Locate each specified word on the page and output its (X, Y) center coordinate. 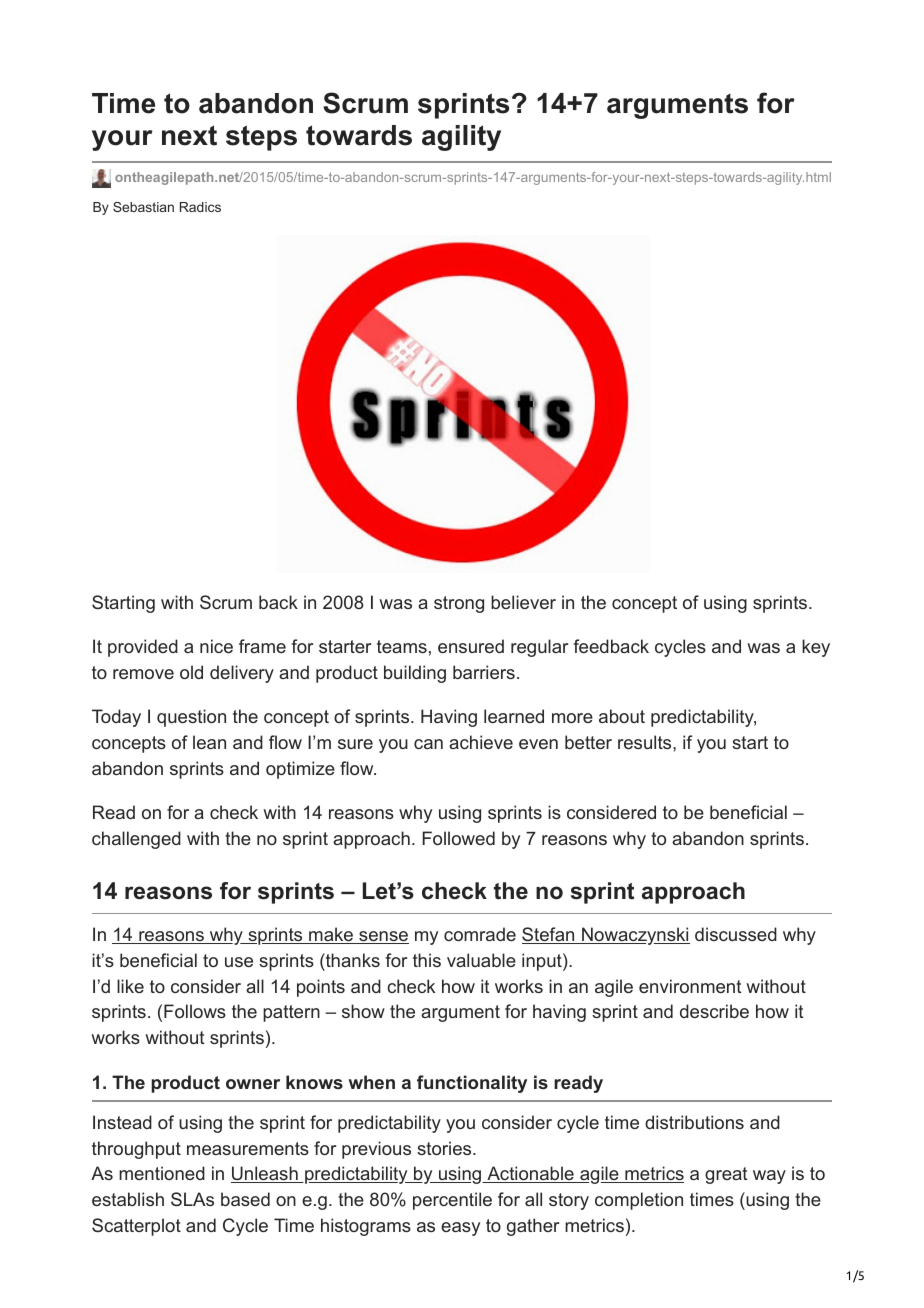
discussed (736, 934)
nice (216, 646)
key (816, 648)
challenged (136, 840)
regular (539, 648)
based (245, 1199)
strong (459, 604)
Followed (458, 838)
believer (523, 602)
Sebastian (143, 207)
